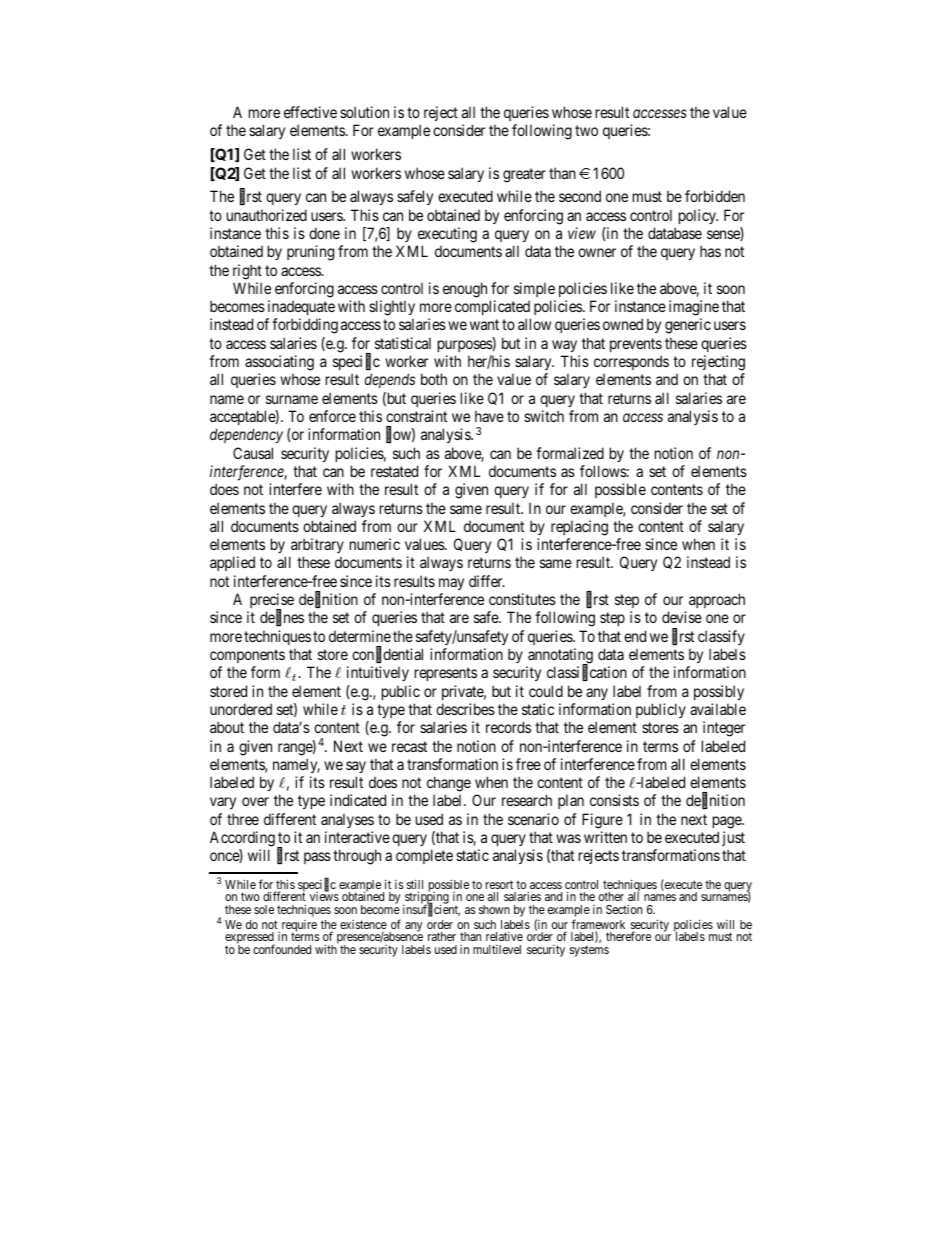 Image resolution: width=952 pixels, height=1233 pixels. Describe the element at coordinates (524, 175) in the image. I see `greater` at that location.
